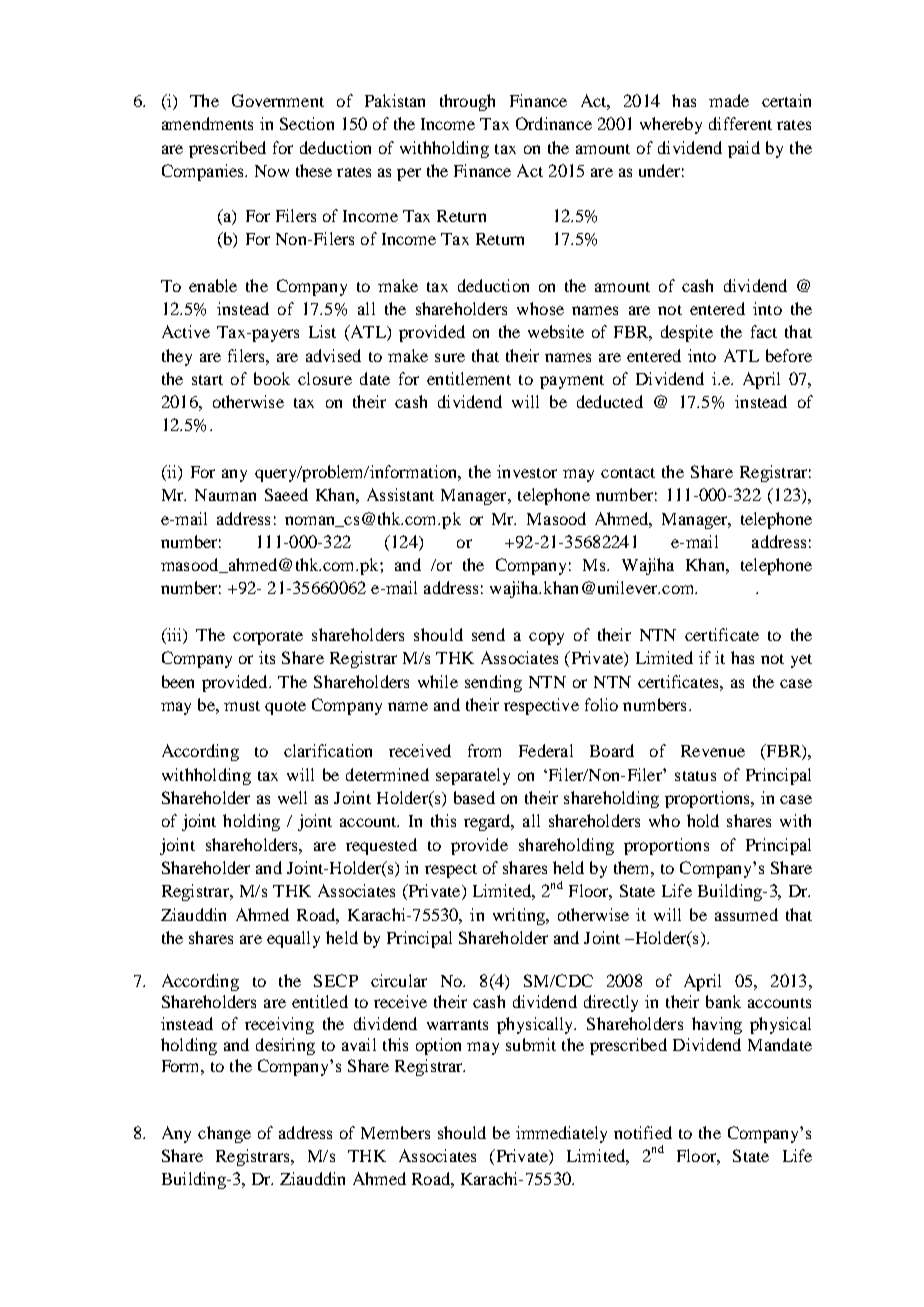 The width and height of the document is (924, 1307). What do you see at coordinates (268, 638) in the document?
I see `corporate` at bounding box center [268, 638].
